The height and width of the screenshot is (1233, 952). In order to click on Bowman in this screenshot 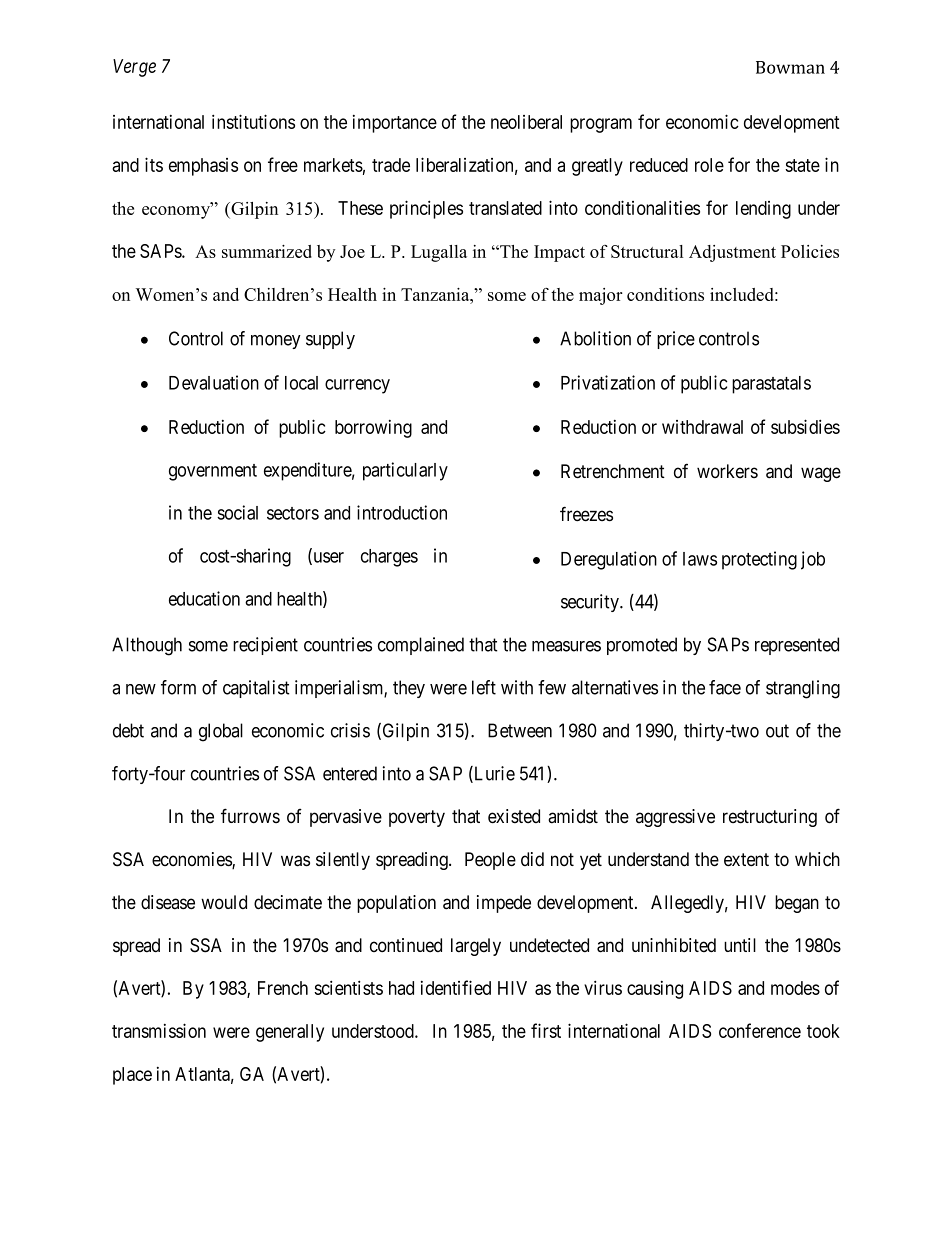, I will do `click(790, 67)`.
